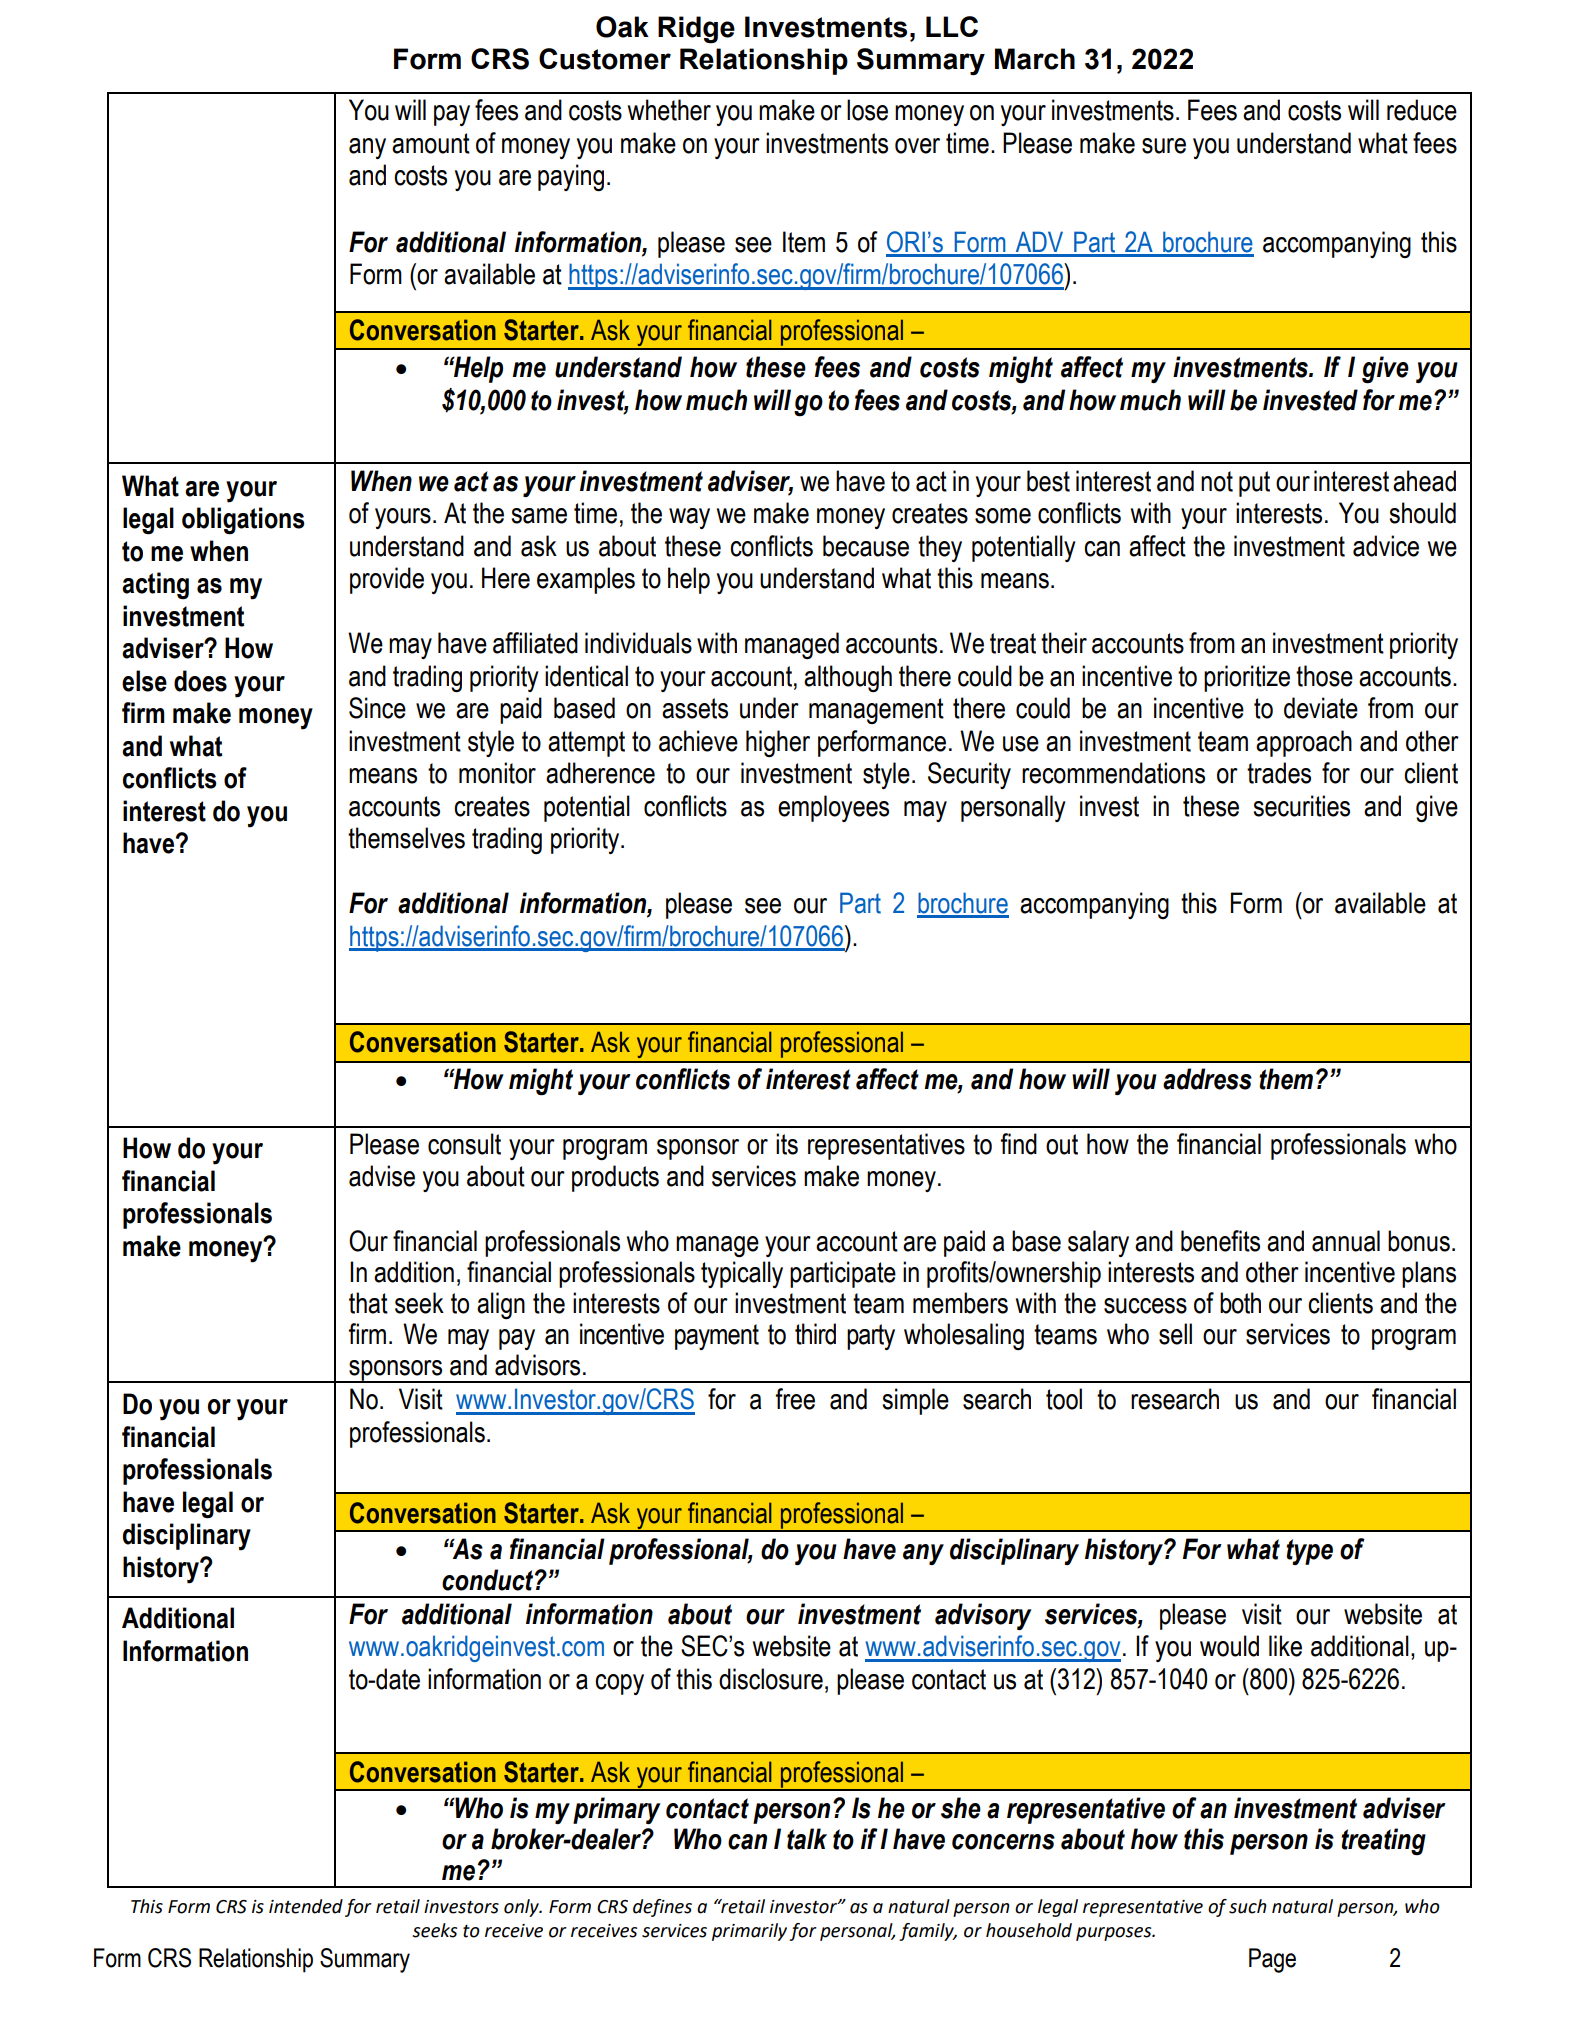 This document has width=1575, height=2038. I want to click on typically, so click(742, 1274).
